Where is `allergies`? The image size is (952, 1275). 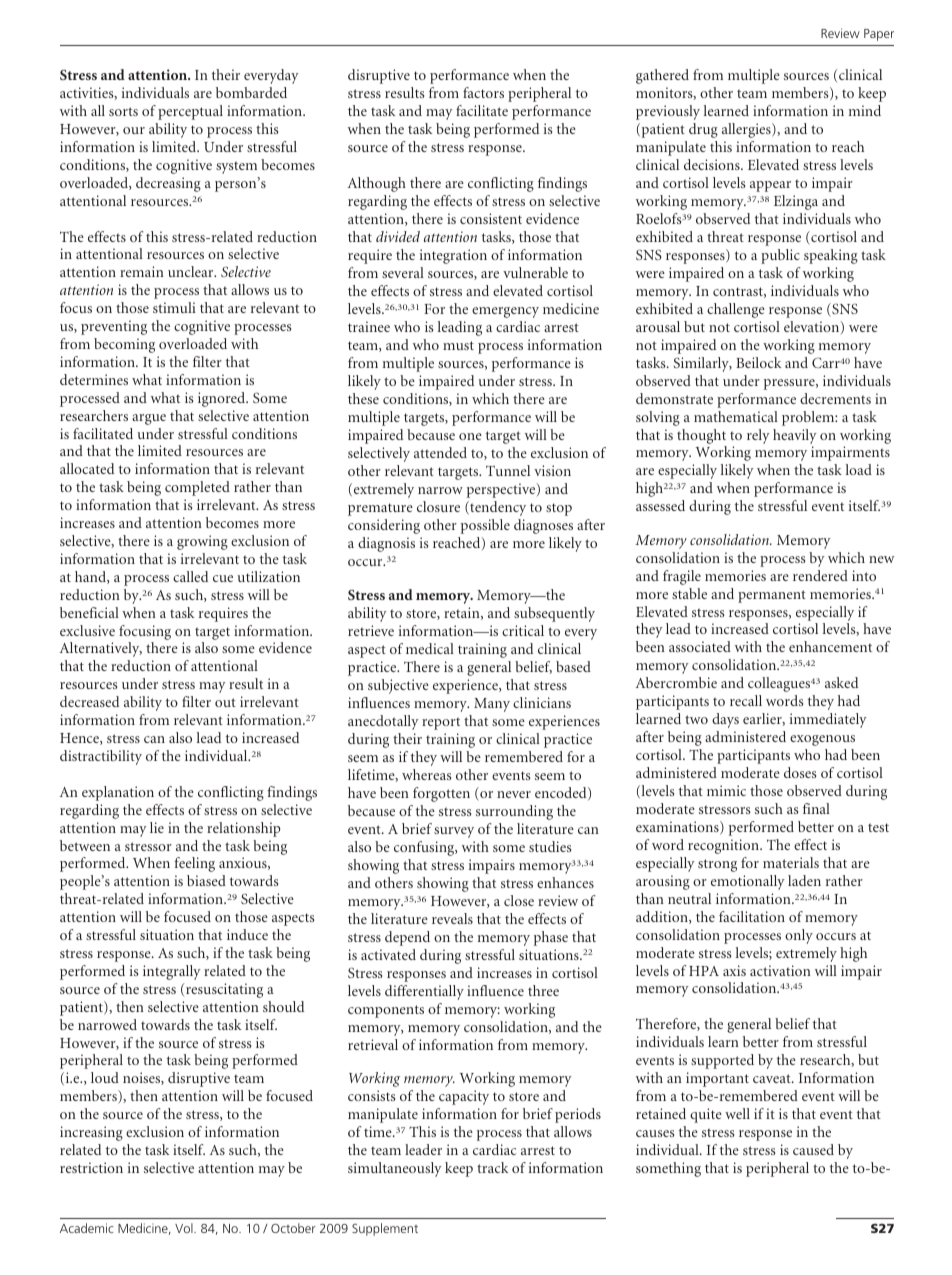 allergies is located at coordinates (747, 130).
